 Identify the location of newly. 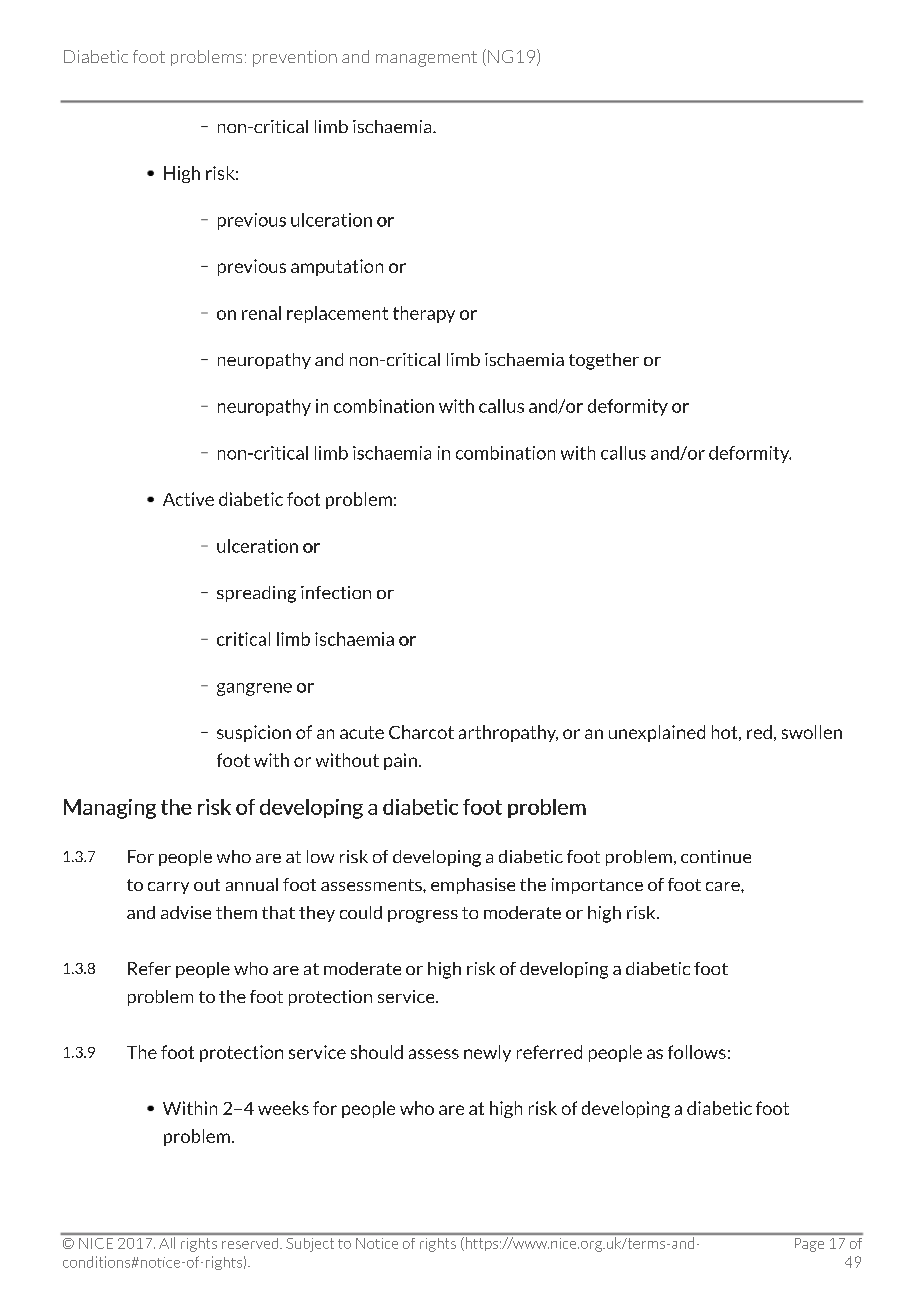
(487, 1053).
